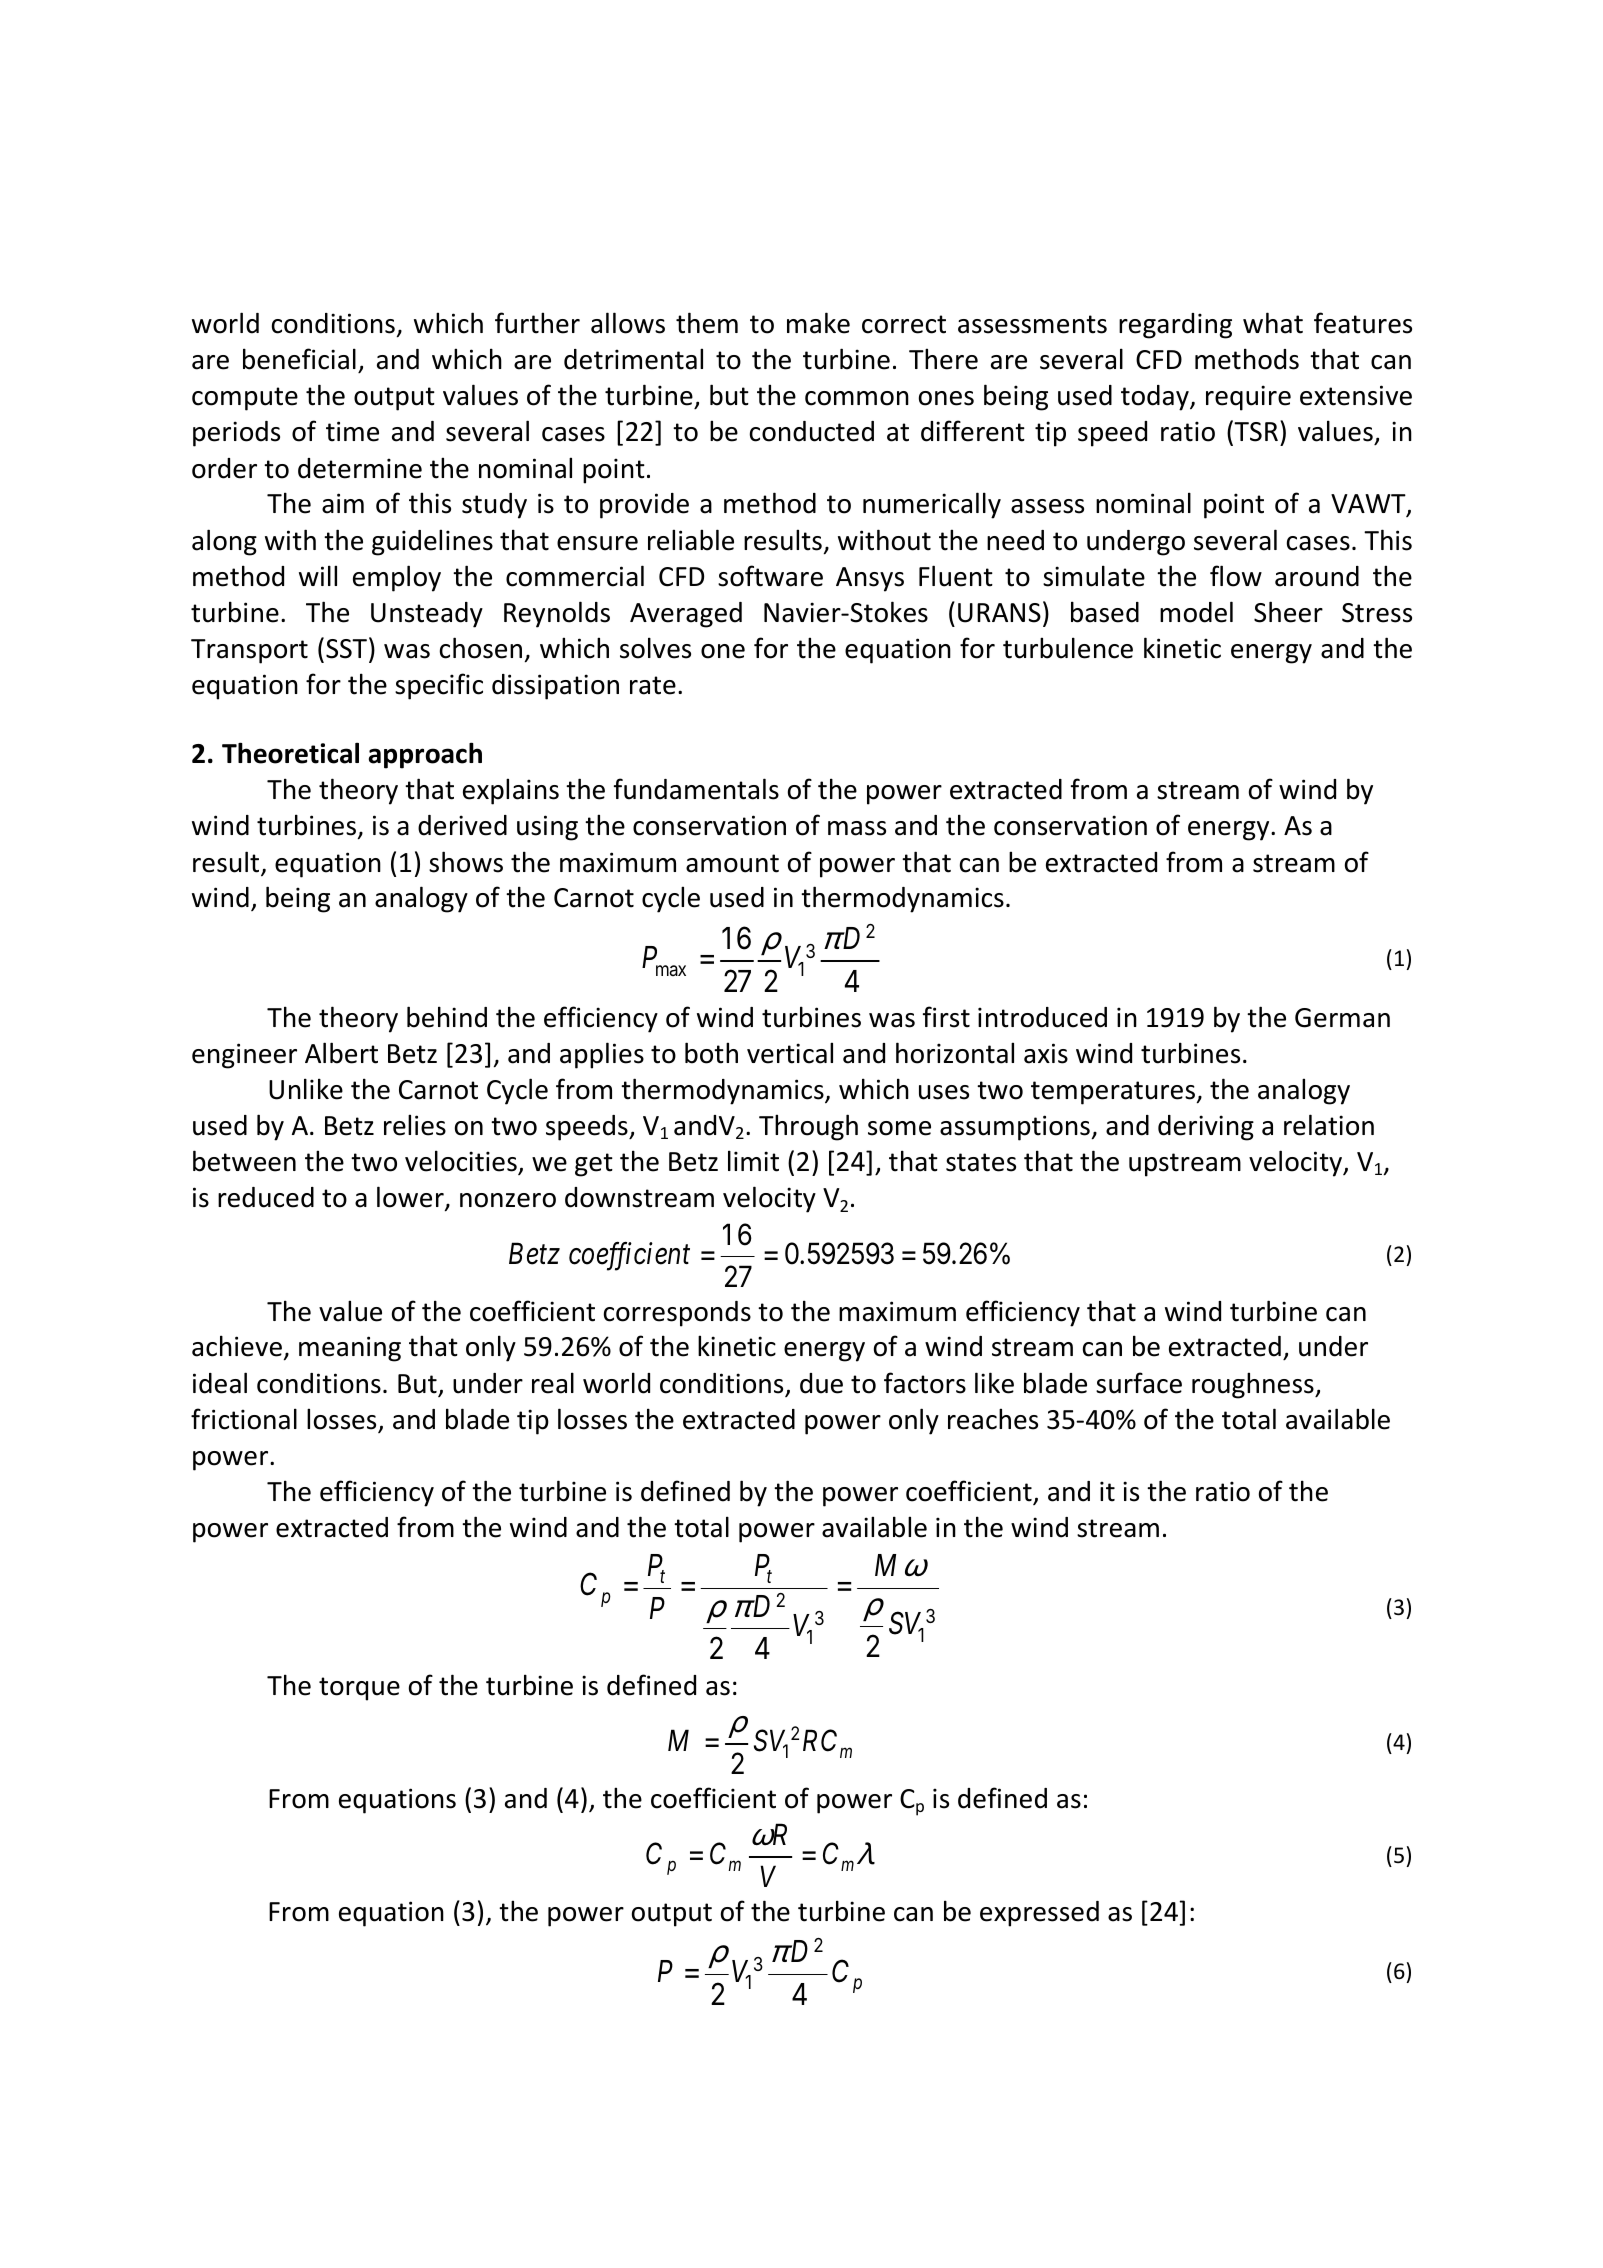  I want to click on corresponds, so click(677, 1314).
